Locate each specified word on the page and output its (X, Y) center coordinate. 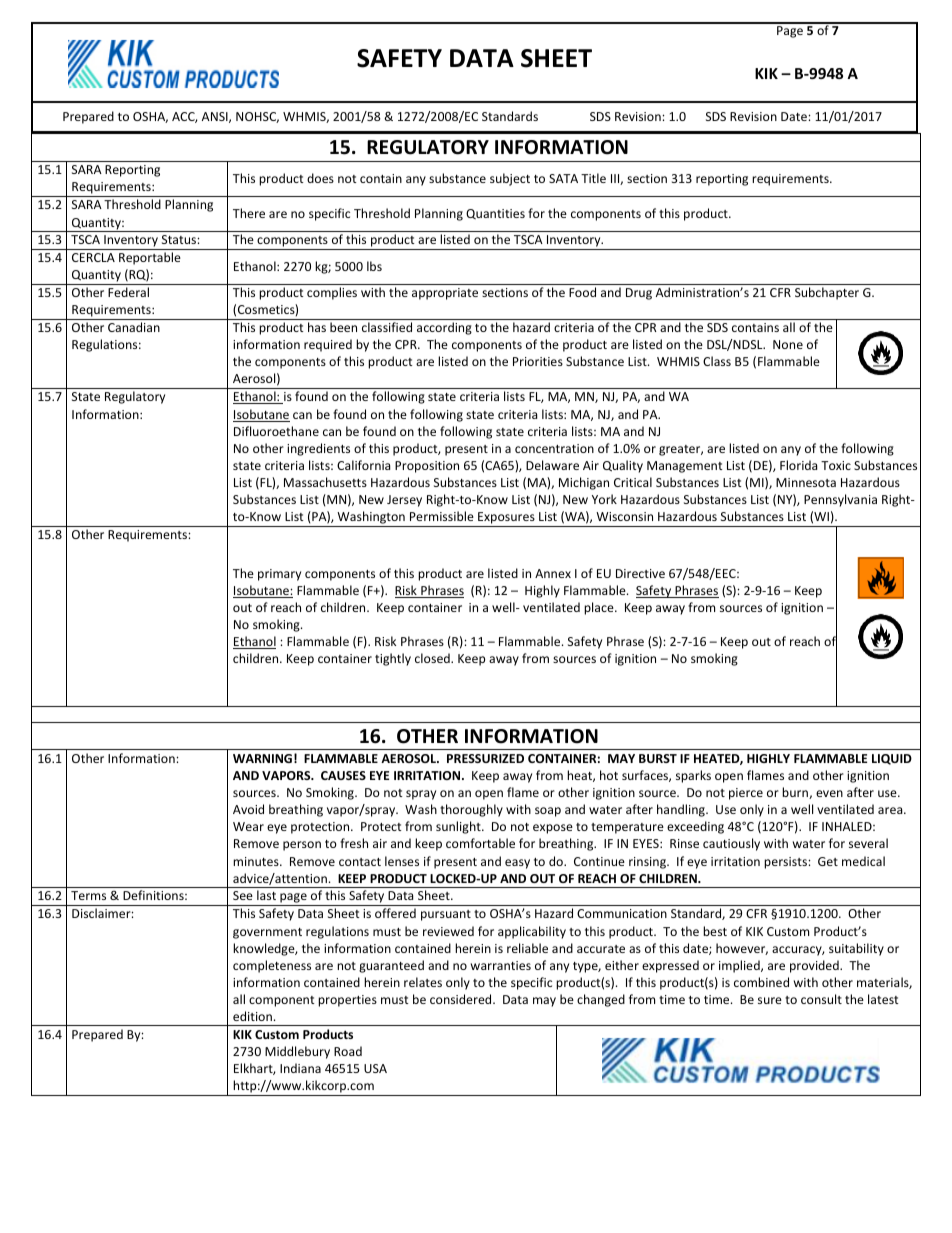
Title (593, 178)
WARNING (262, 758)
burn (796, 793)
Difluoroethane (276, 431)
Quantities (495, 214)
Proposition (427, 467)
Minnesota (806, 482)
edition (252, 1016)
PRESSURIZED (485, 758)
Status (180, 239)
